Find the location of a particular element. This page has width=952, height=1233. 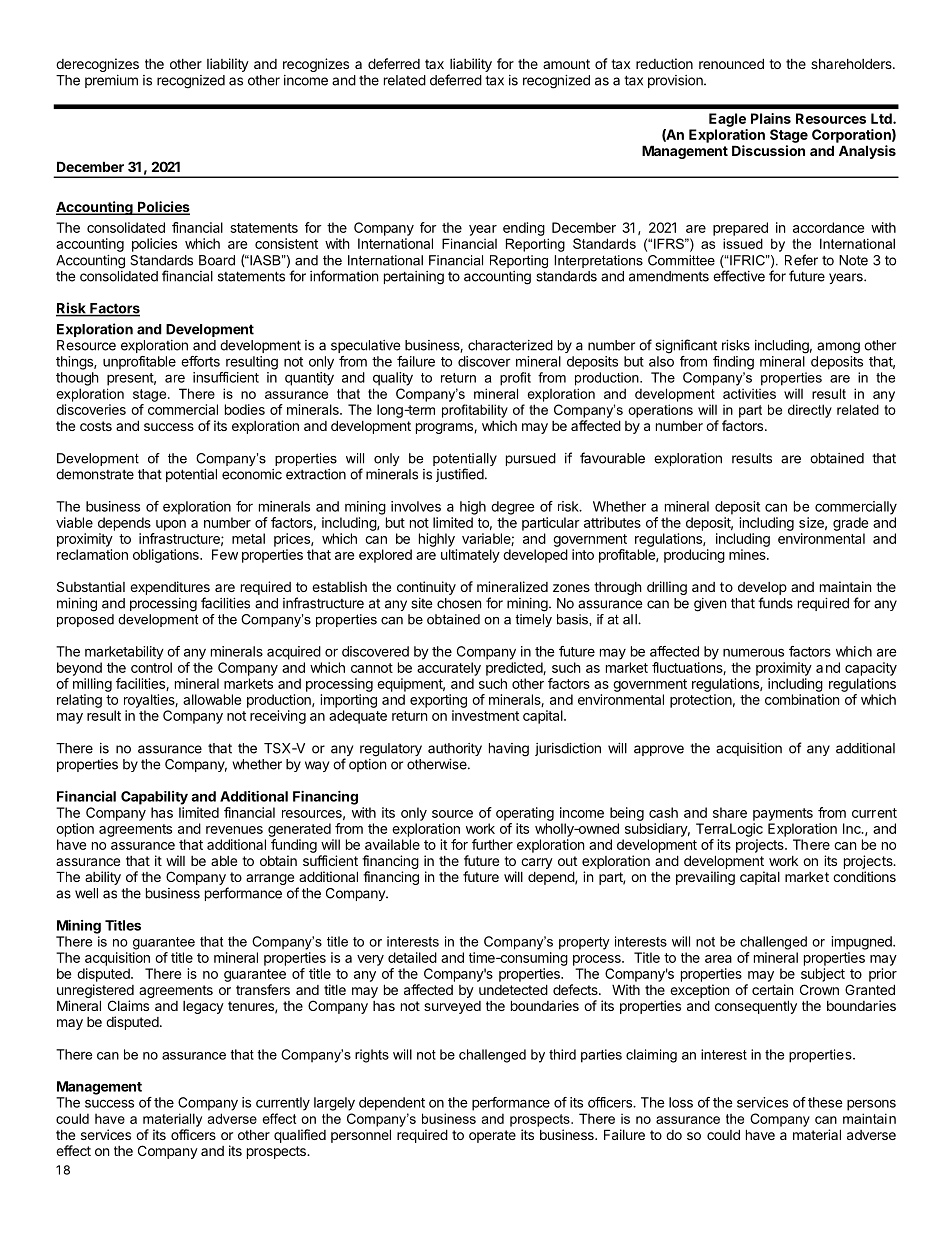

qualified is located at coordinates (300, 1136).
